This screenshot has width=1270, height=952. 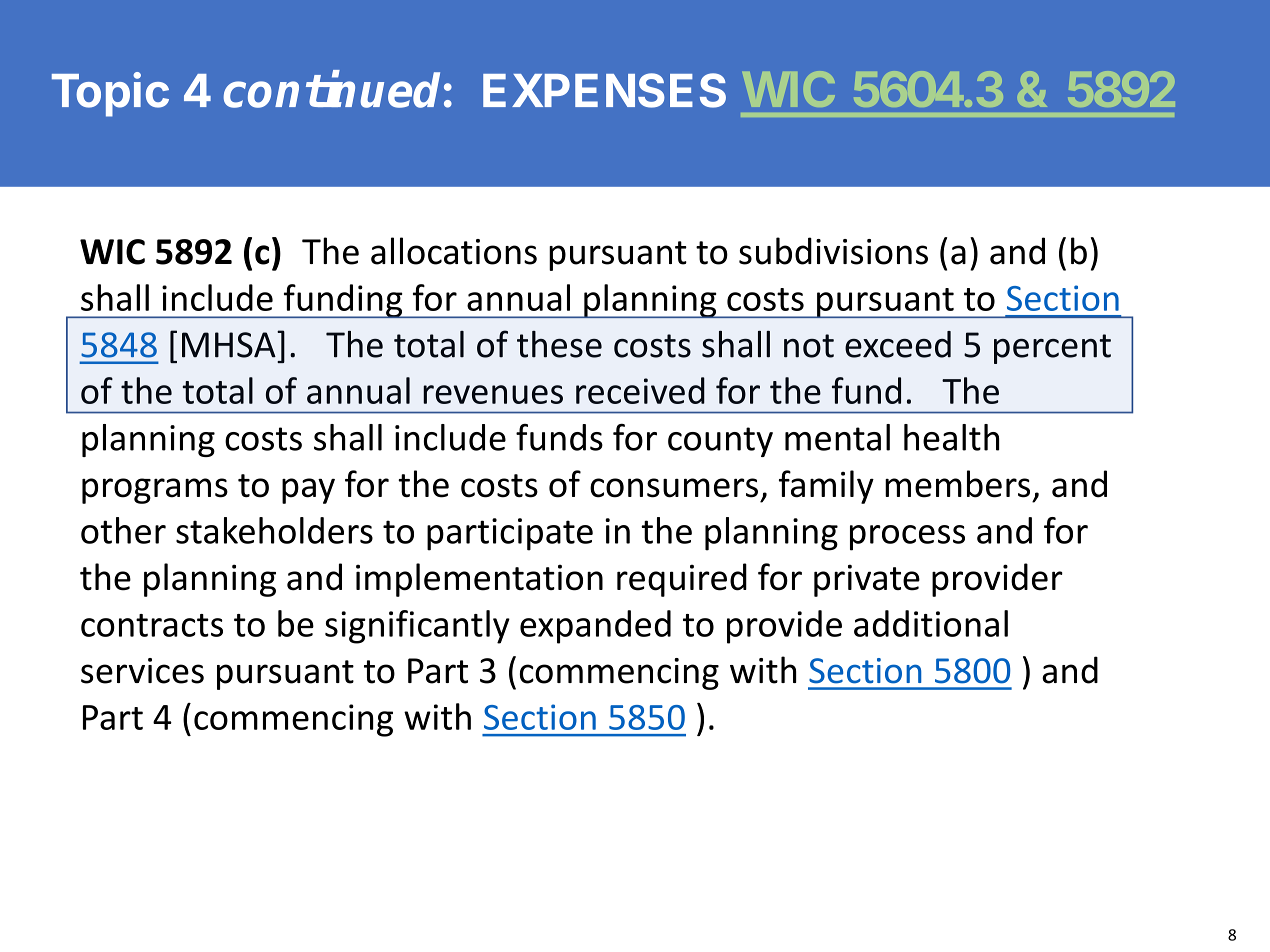 What do you see at coordinates (595, 627) in the screenshot?
I see `expanded` at bounding box center [595, 627].
